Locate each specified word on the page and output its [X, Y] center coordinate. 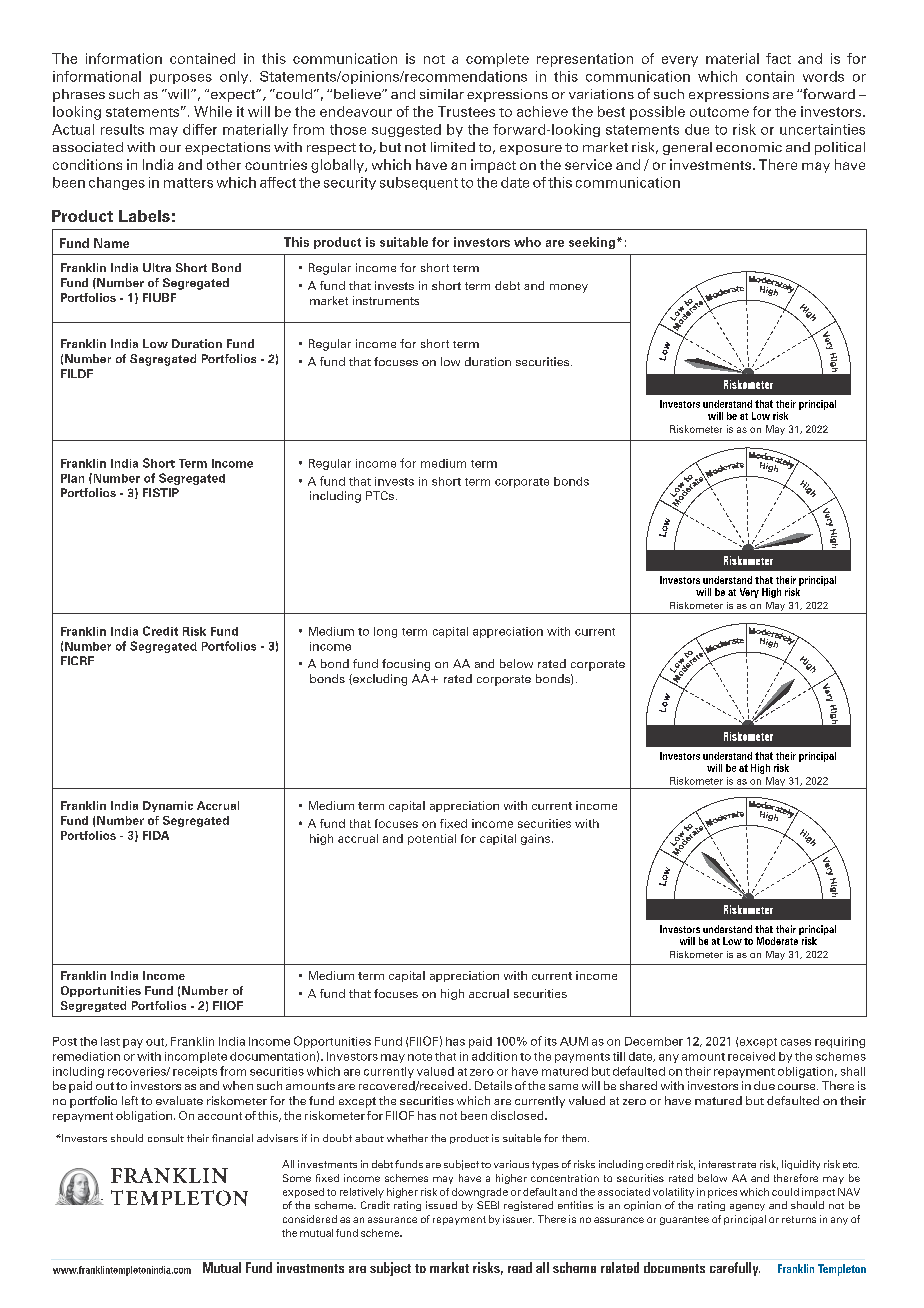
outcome [719, 112]
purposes [181, 79]
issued [441, 1205]
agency [747, 1207]
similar [442, 94]
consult [166, 1138]
